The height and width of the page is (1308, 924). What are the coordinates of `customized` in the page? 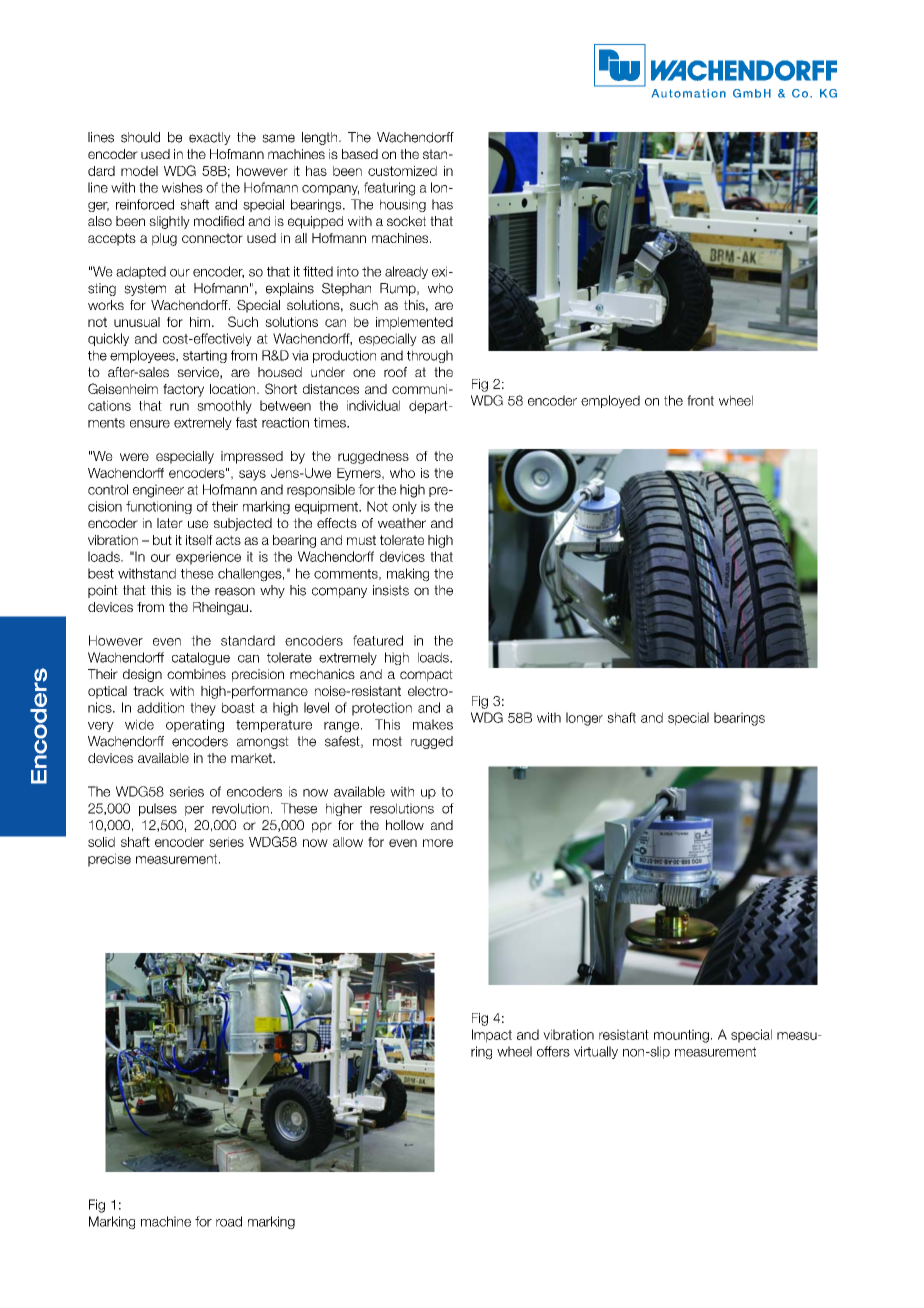 It's located at (402, 171).
